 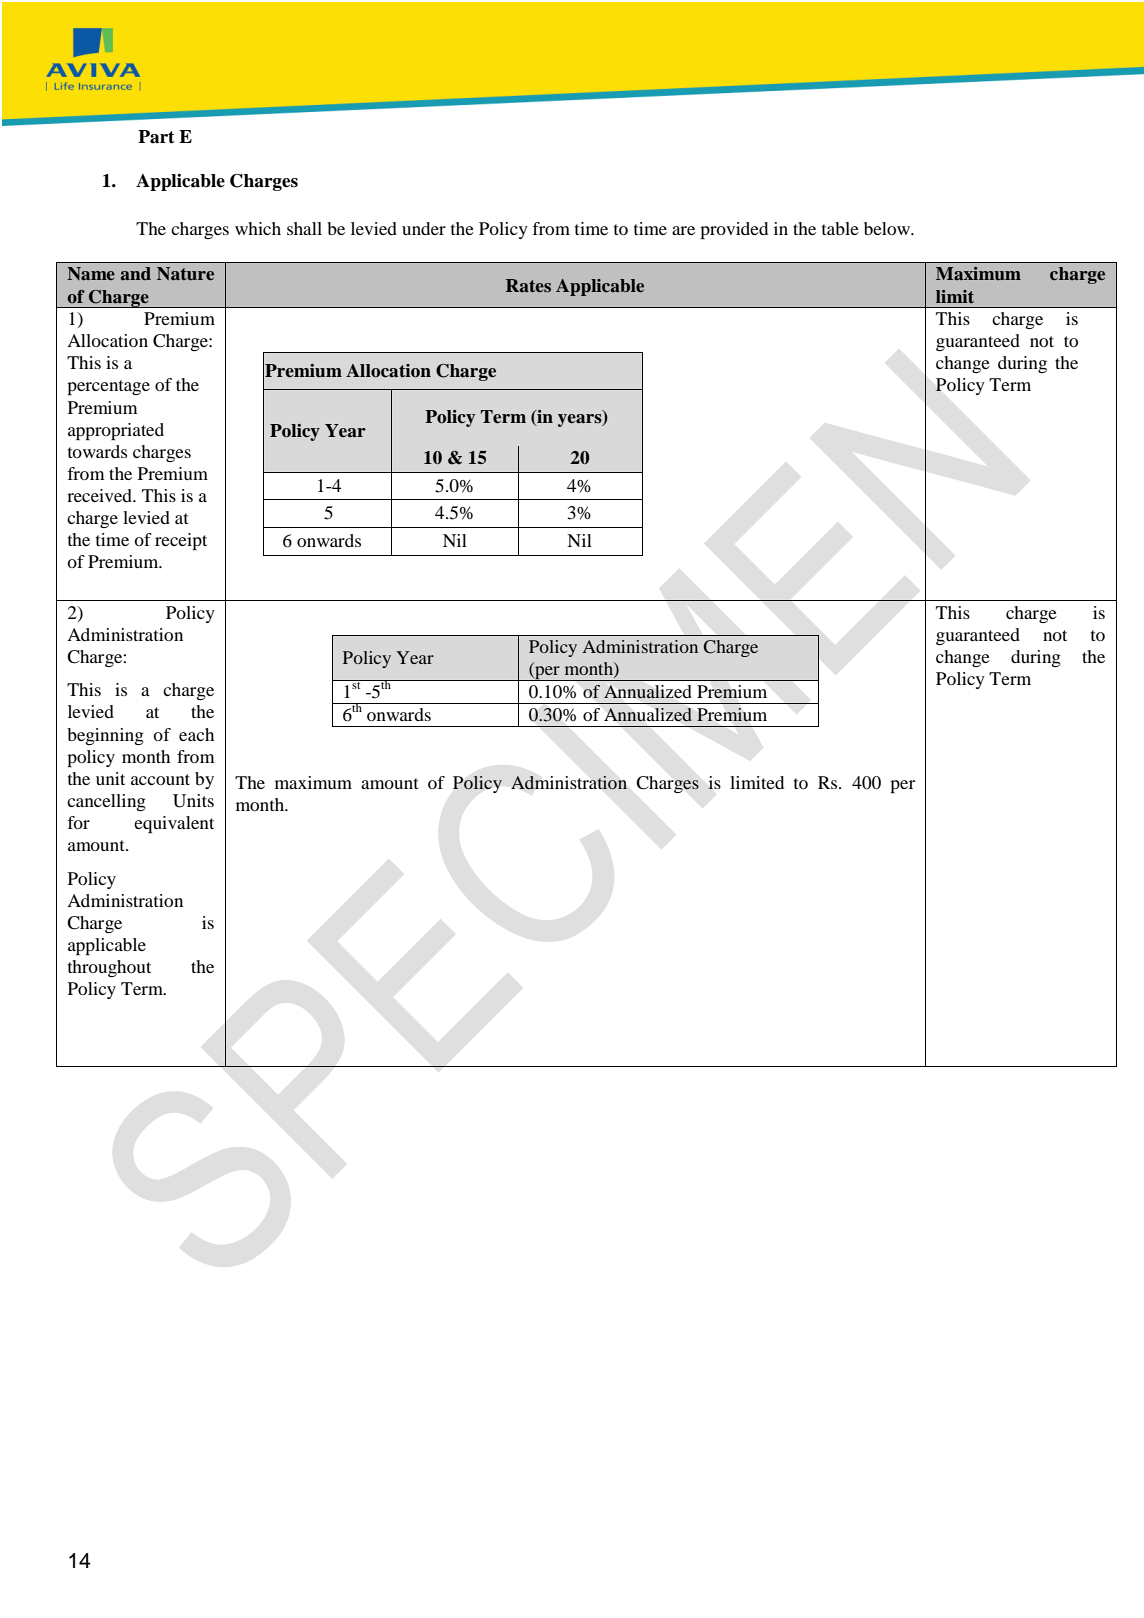 What do you see at coordinates (100, 495) in the image?
I see `received` at bounding box center [100, 495].
